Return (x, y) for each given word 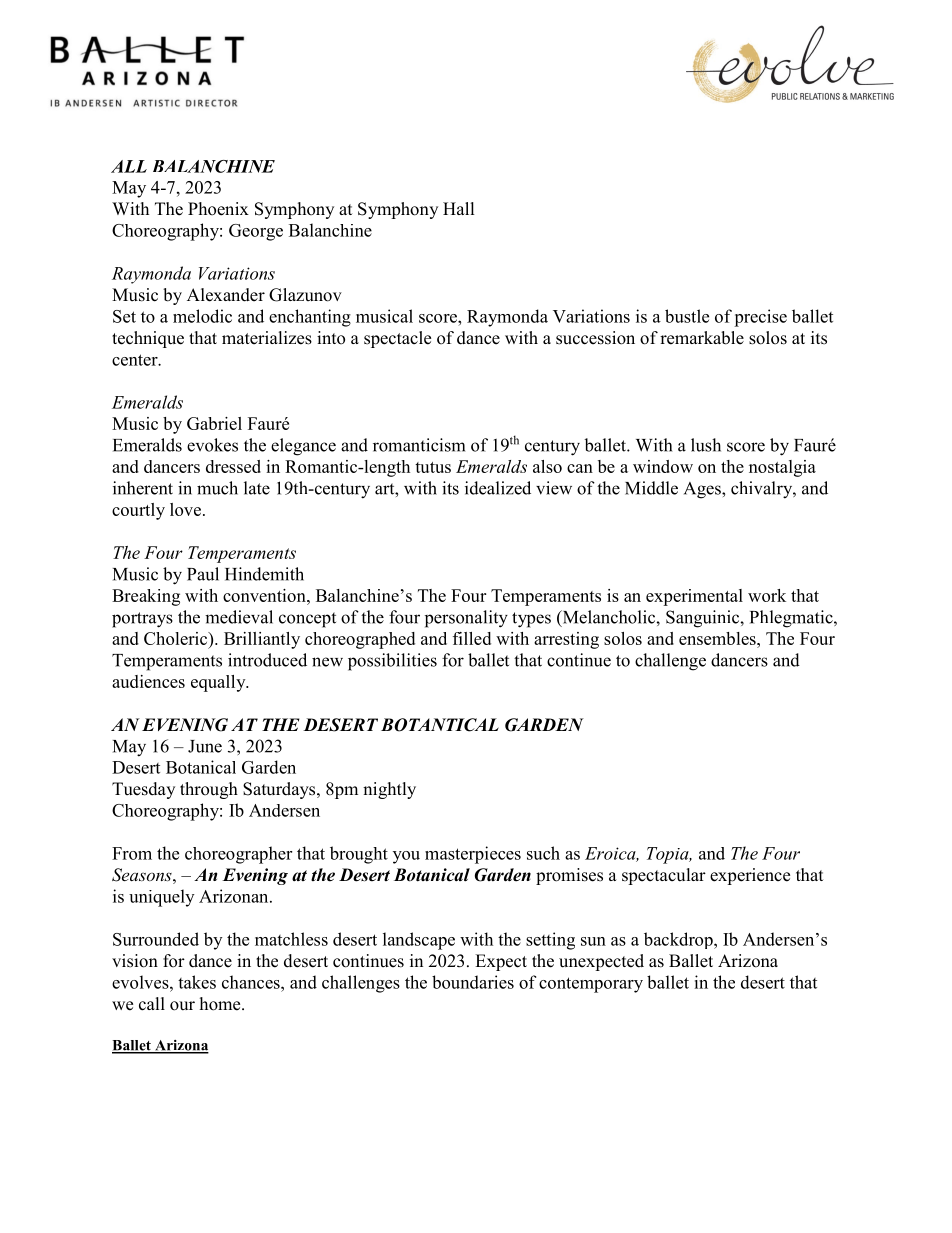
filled (472, 638)
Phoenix (218, 209)
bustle (687, 316)
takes (197, 982)
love (185, 509)
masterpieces (473, 855)
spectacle (397, 339)
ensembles (718, 638)
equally (219, 683)
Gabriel (214, 423)
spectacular (664, 876)
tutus (433, 467)
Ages (703, 490)
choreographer (238, 855)
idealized (498, 488)
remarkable (702, 338)
